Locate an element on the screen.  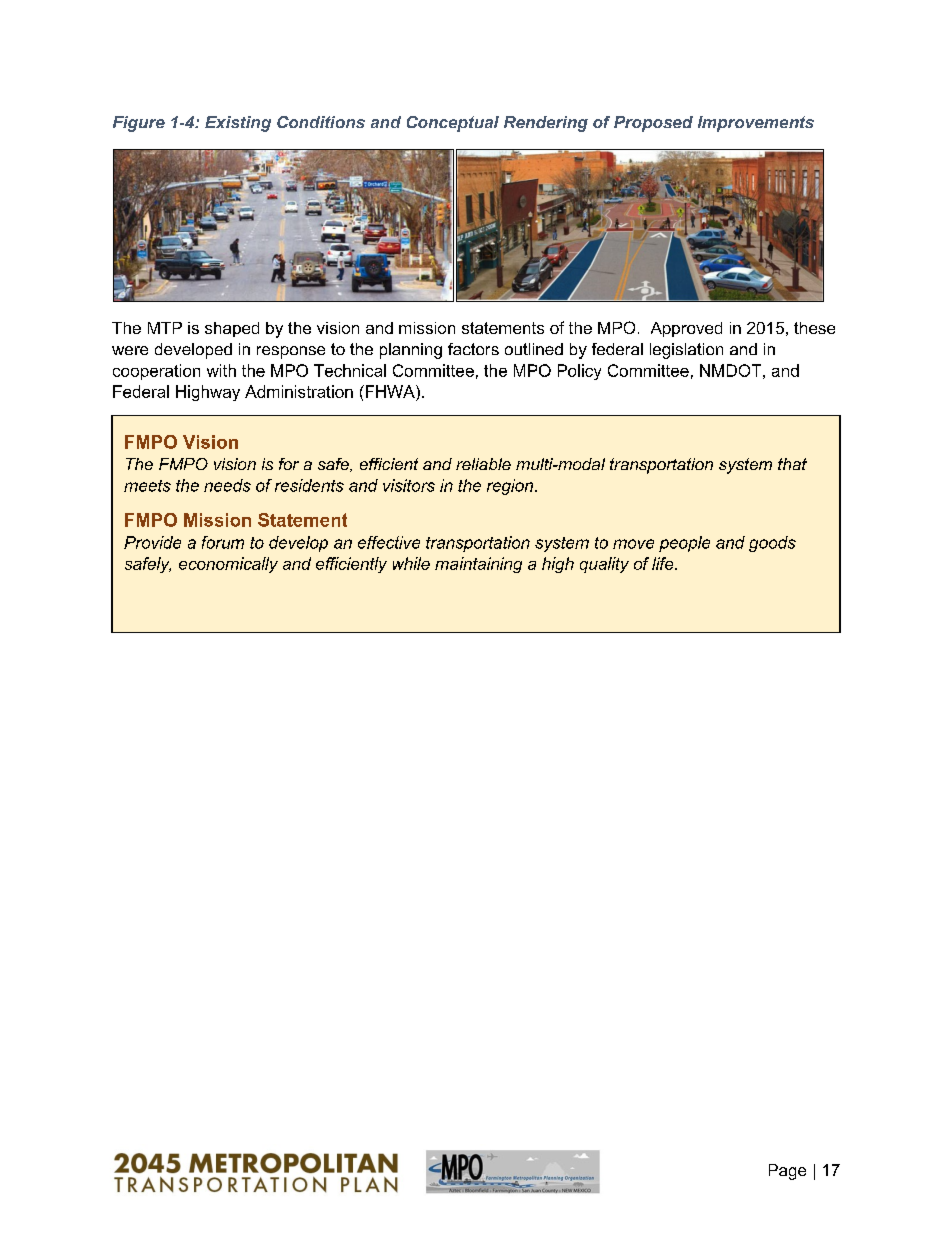
Existing is located at coordinates (238, 124).
